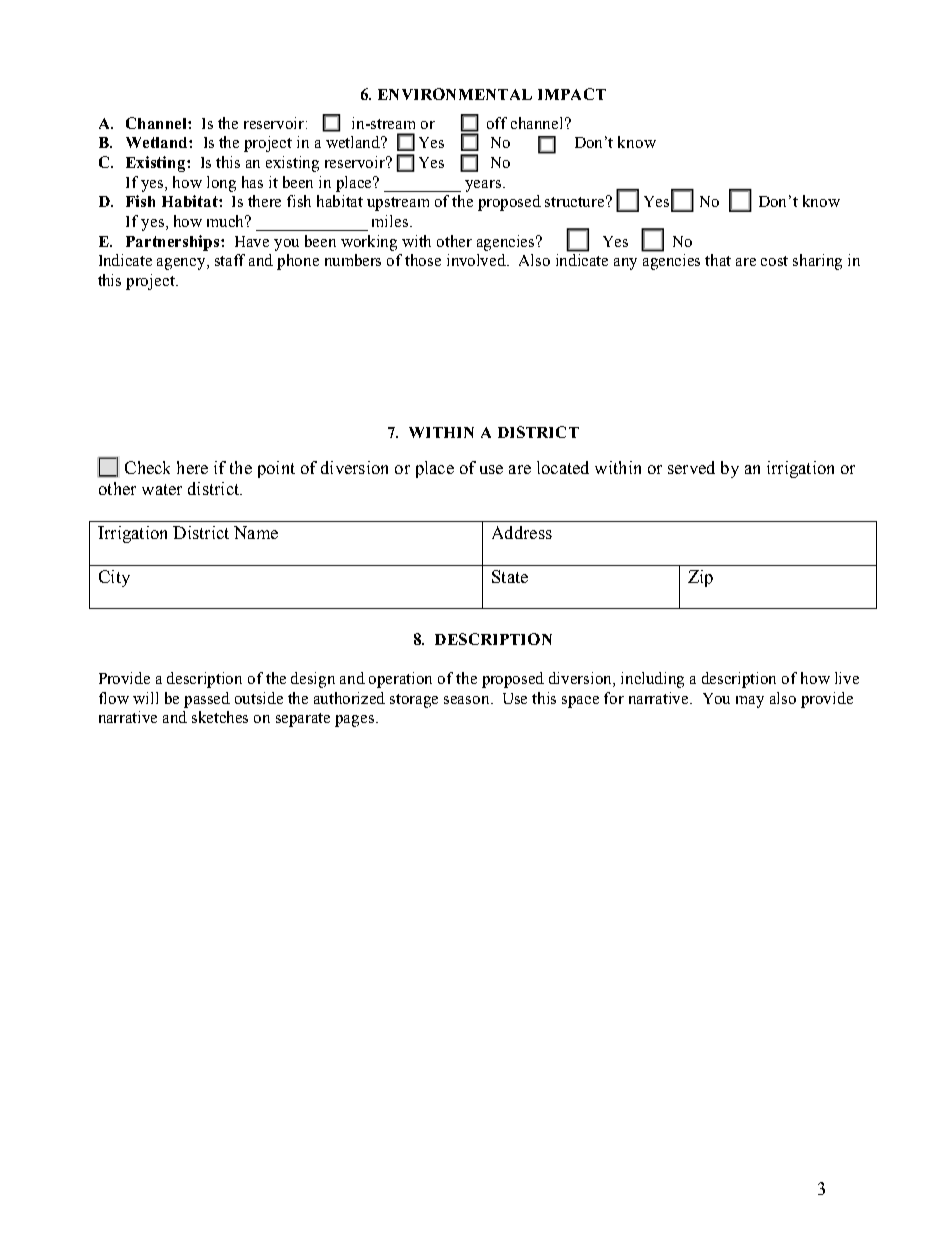 Image resolution: width=952 pixels, height=1233 pixels. Describe the element at coordinates (221, 184) in the screenshot. I see `long` at that location.
